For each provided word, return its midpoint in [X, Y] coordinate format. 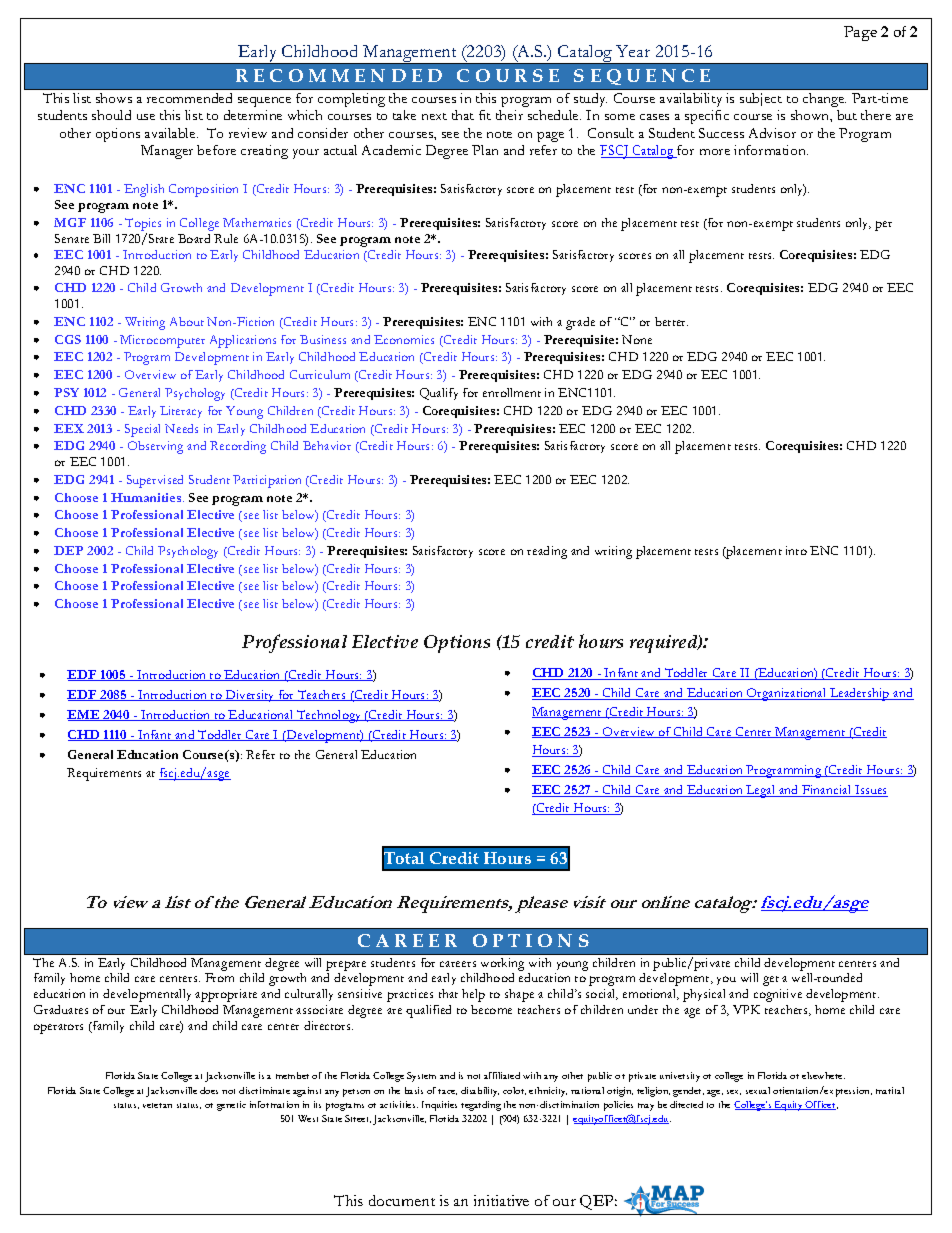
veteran [157, 1105]
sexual [758, 1090]
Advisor [772, 133]
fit [485, 115]
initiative [501, 1200]
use [146, 117]
